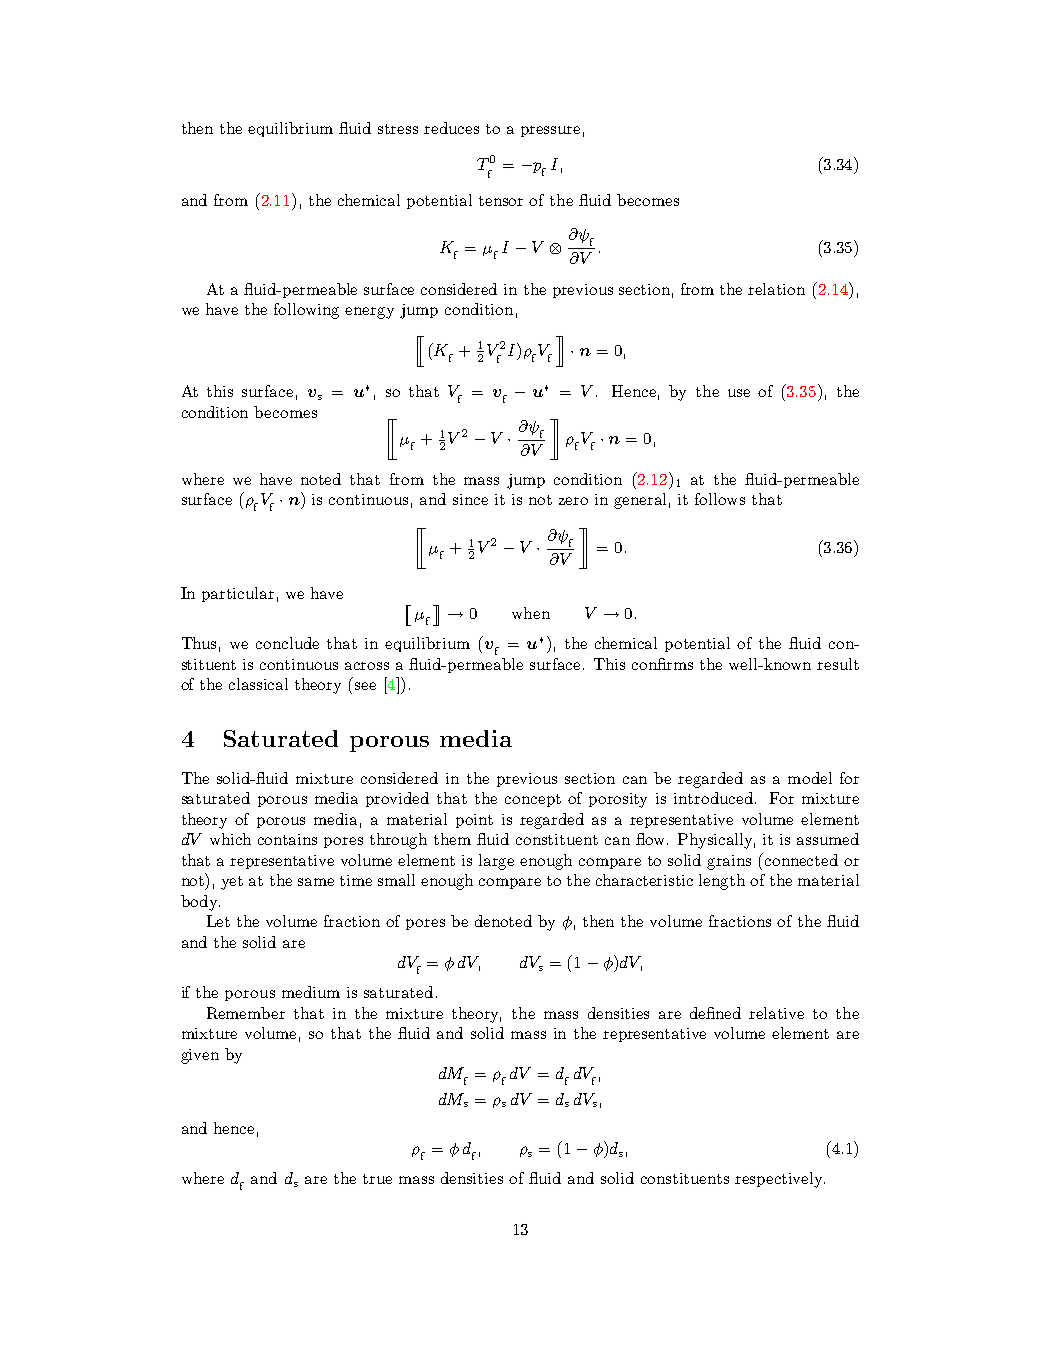  Describe the element at coordinates (398, 129) in the document. I see `stress` at that location.
